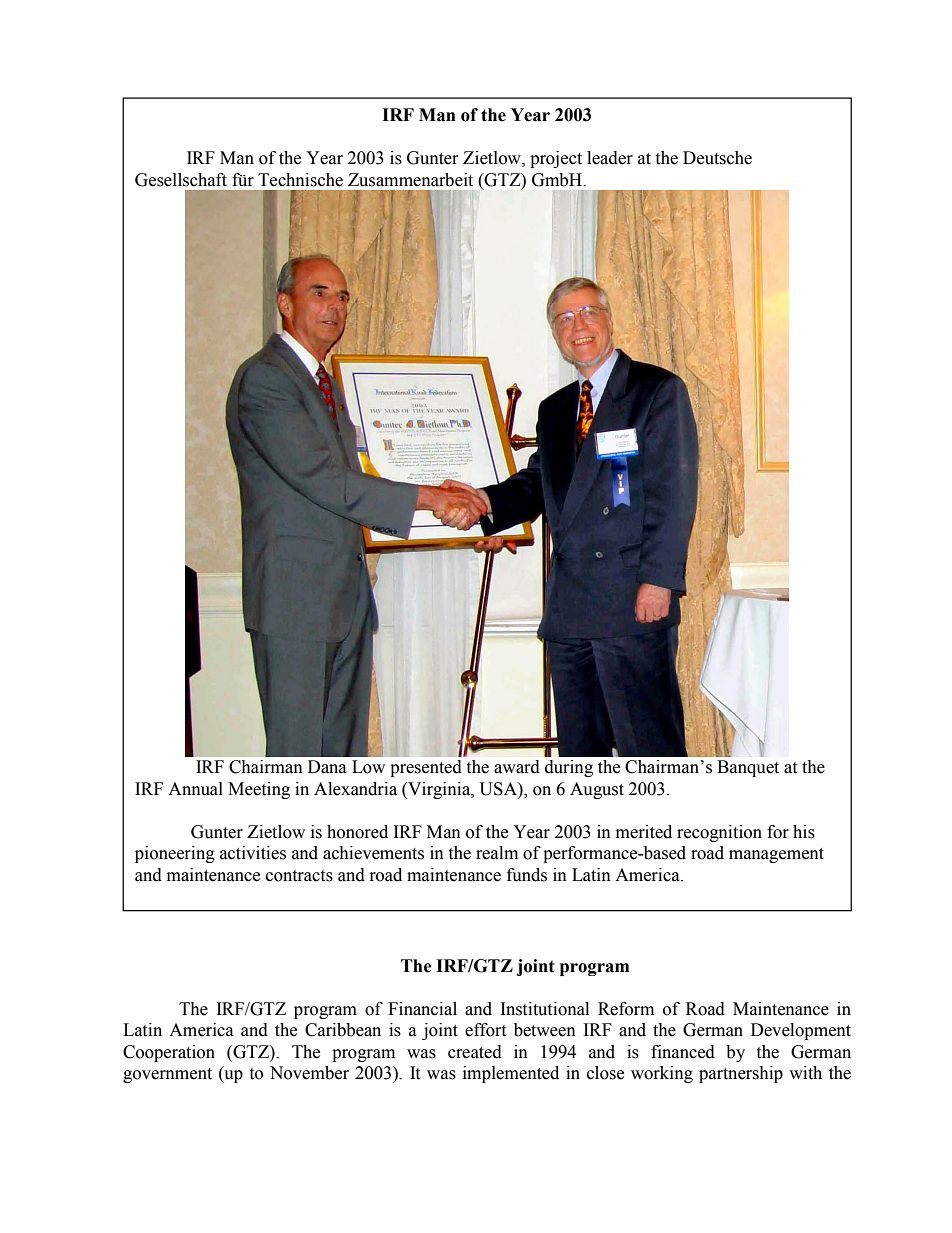 Image resolution: width=952 pixels, height=1233 pixels. What do you see at coordinates (517, 767) in the screenshot?
I see `award` at bounding box center [517, 767].
